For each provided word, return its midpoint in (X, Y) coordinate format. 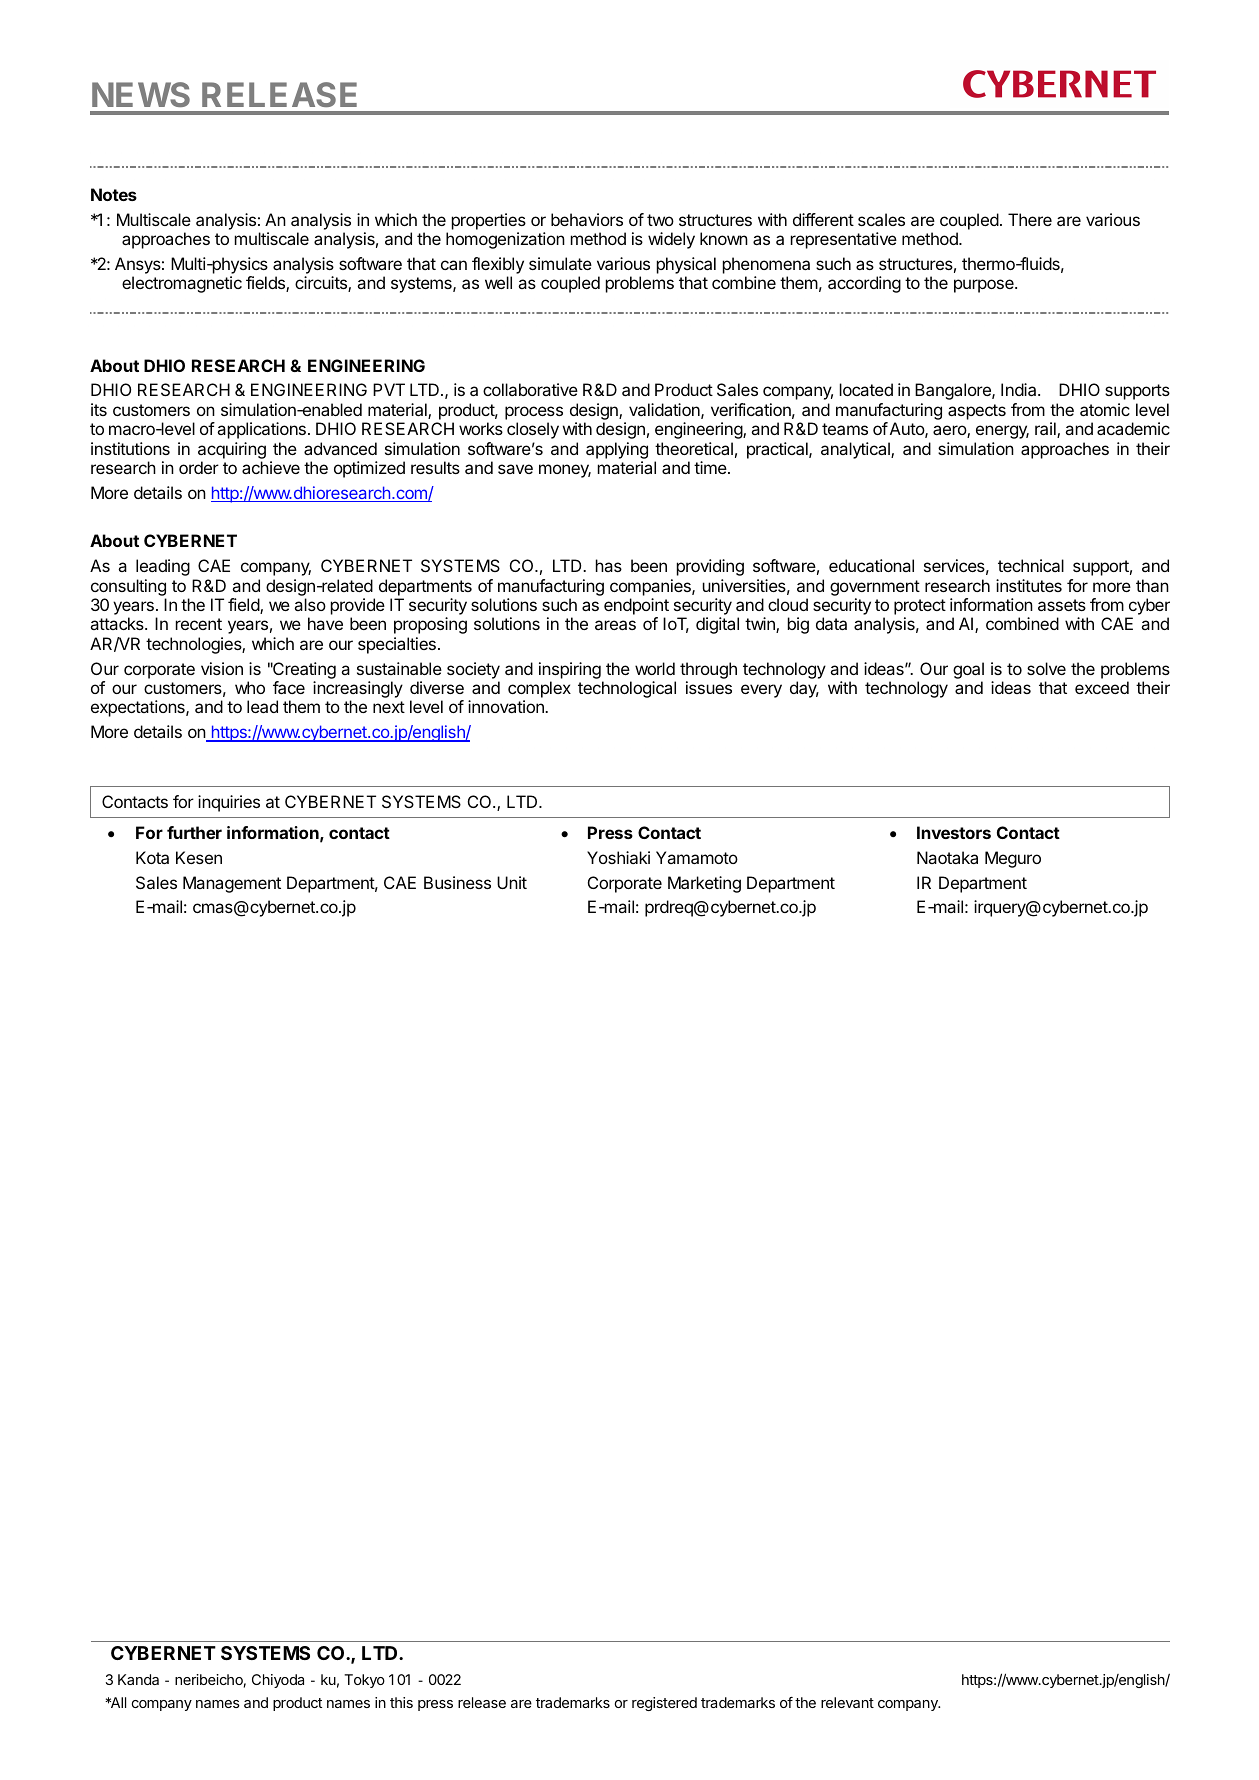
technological (627, 689)
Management (232, 884)
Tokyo (364, 1681)
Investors (954, 832)
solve (1046, 668)
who (250, 687)
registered (664, 1704)
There (1030, 219)
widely (671, 240)
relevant (847, 1702)
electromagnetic (182, 284)
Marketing (704, 884)
